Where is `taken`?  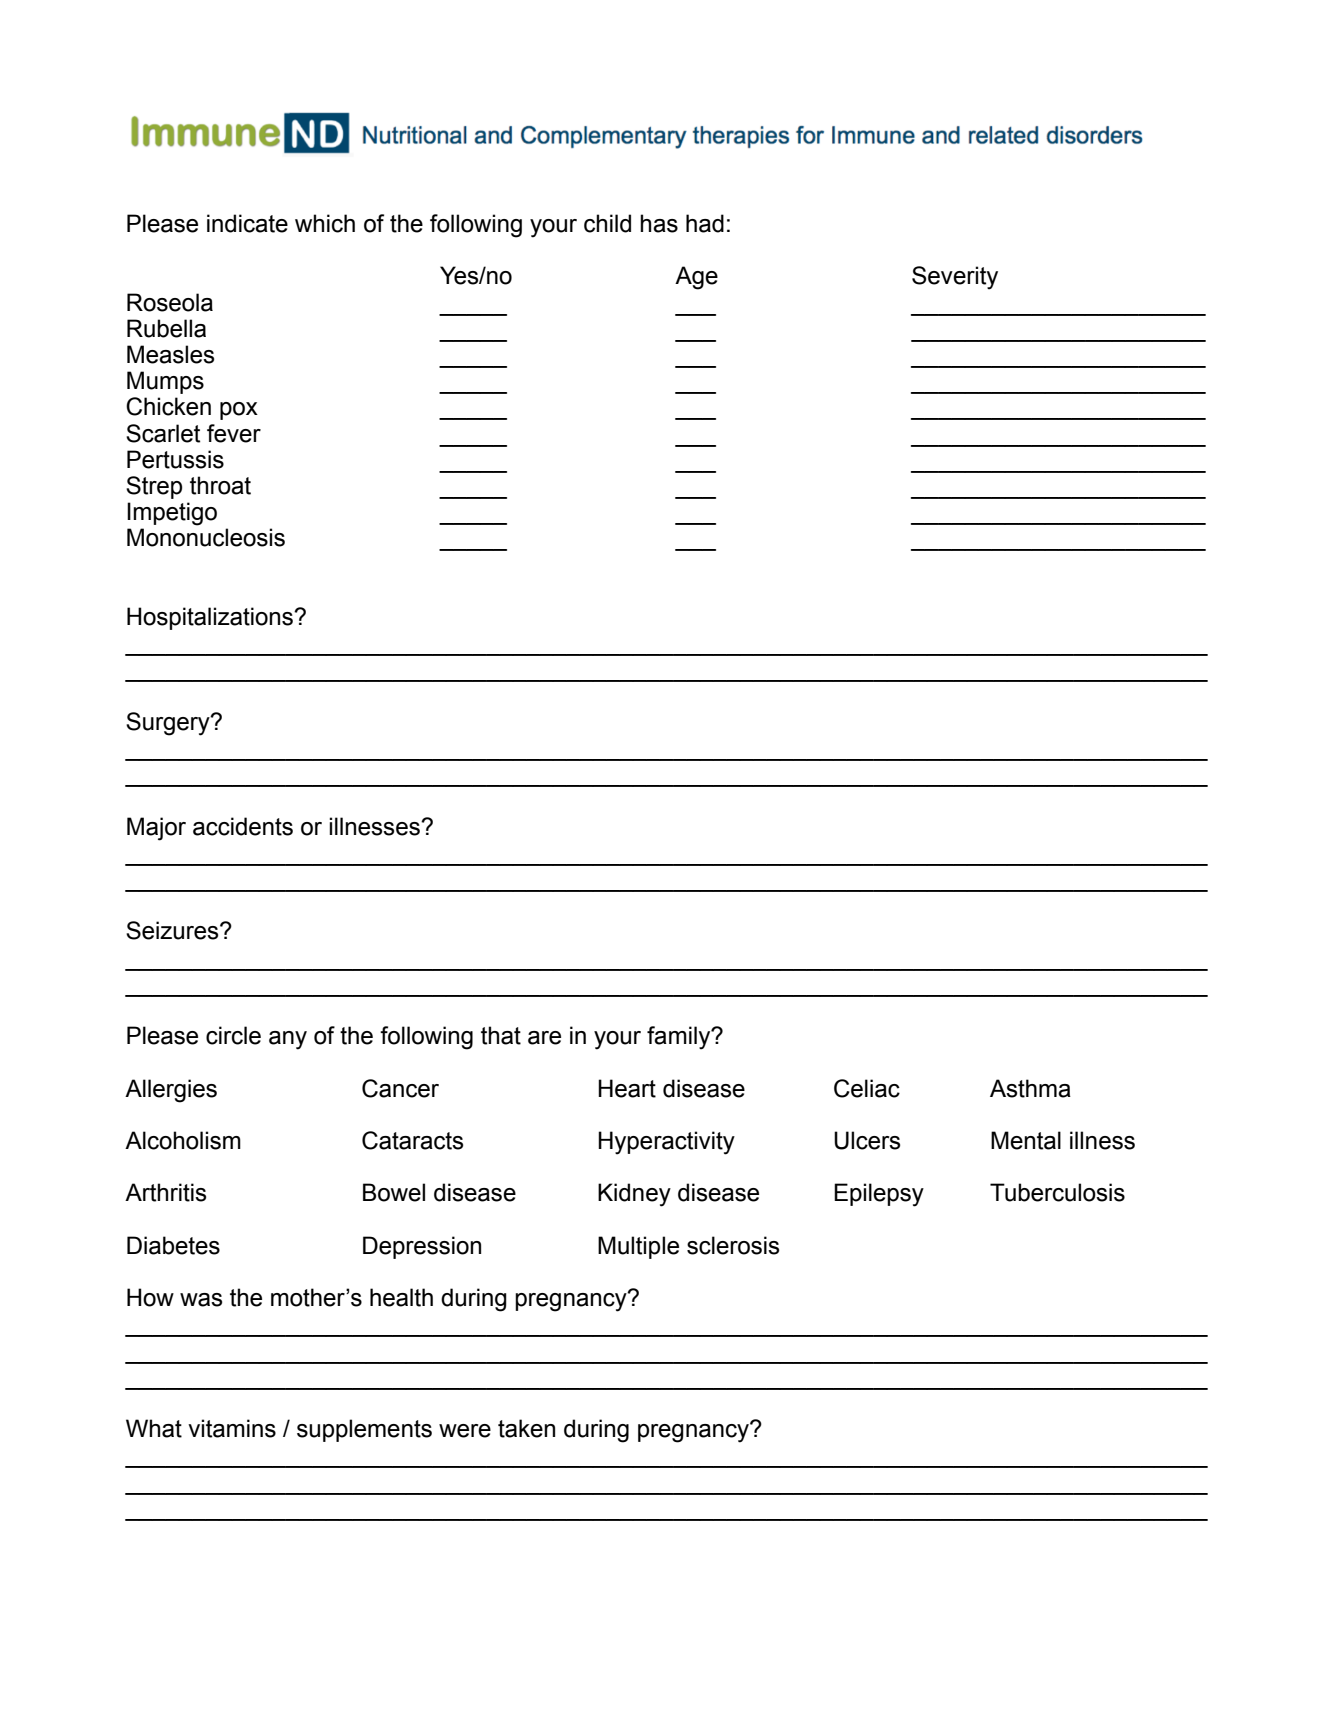
taken is located at coordinates (526, 1428).
